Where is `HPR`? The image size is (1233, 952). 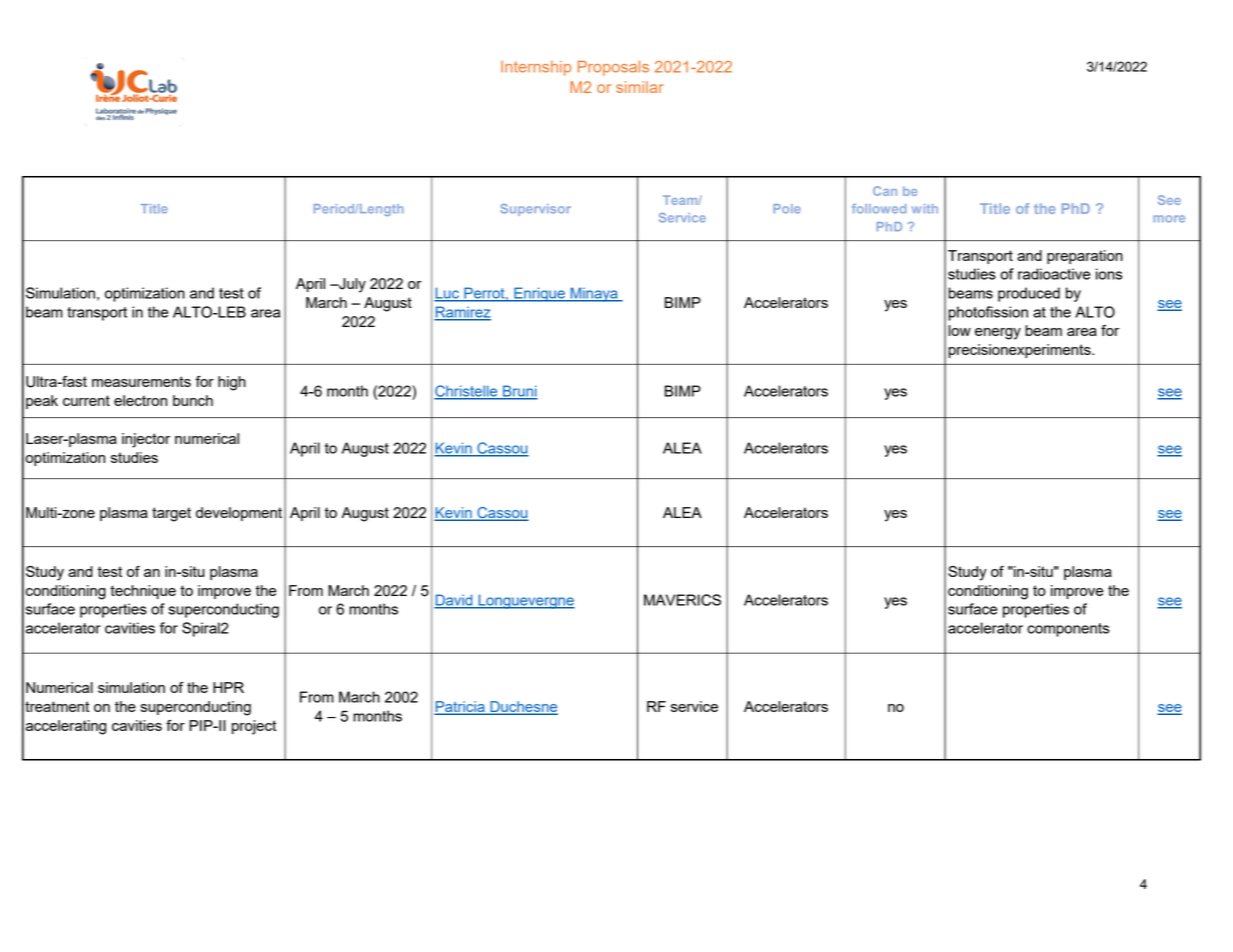
HPR is located at coordinates (228, 687).
